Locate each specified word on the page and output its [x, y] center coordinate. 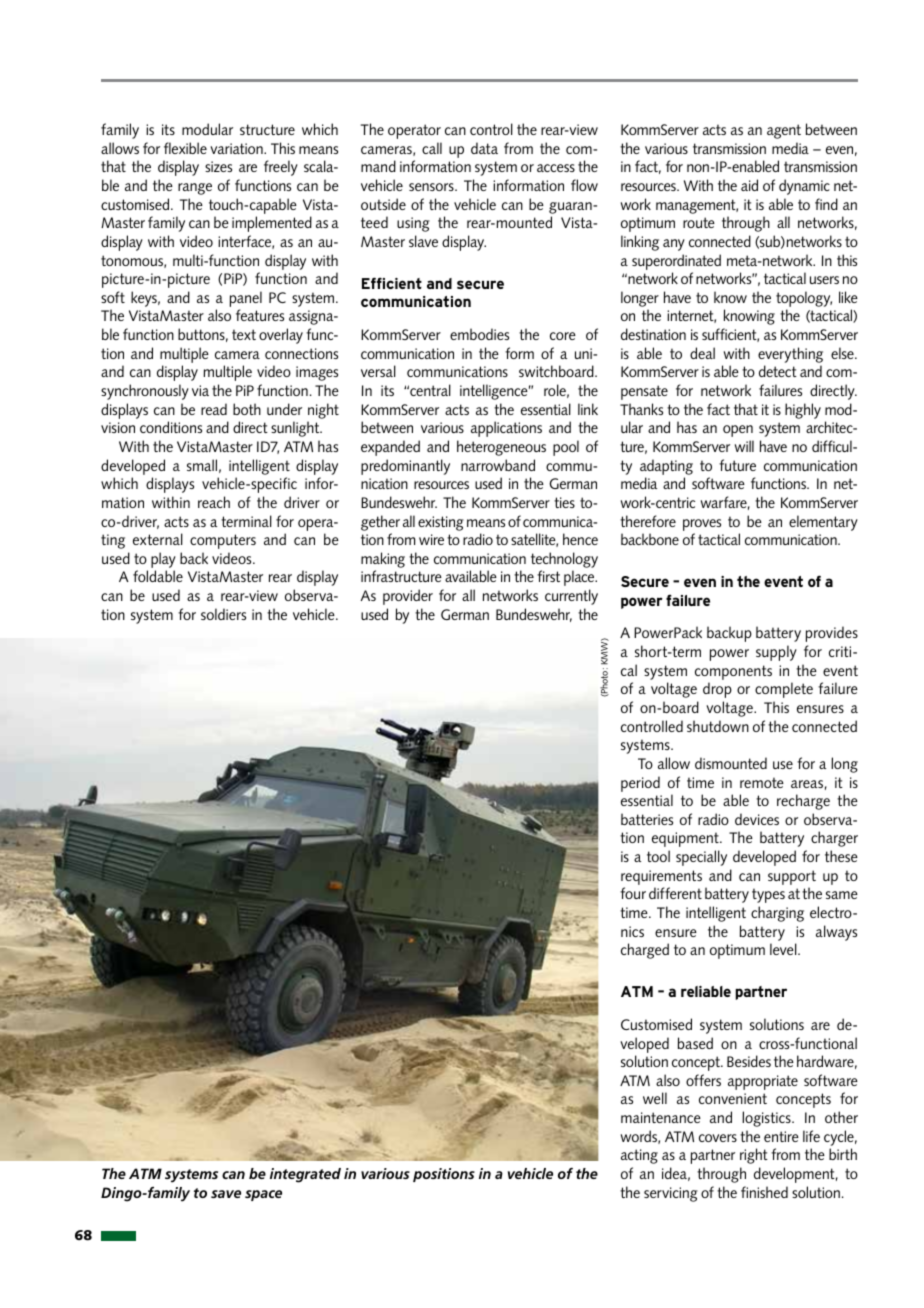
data [484, 148]
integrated [305, 1175]
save [226, 1194]
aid [749, 185]
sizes [218, 166]
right [754, 1156]
